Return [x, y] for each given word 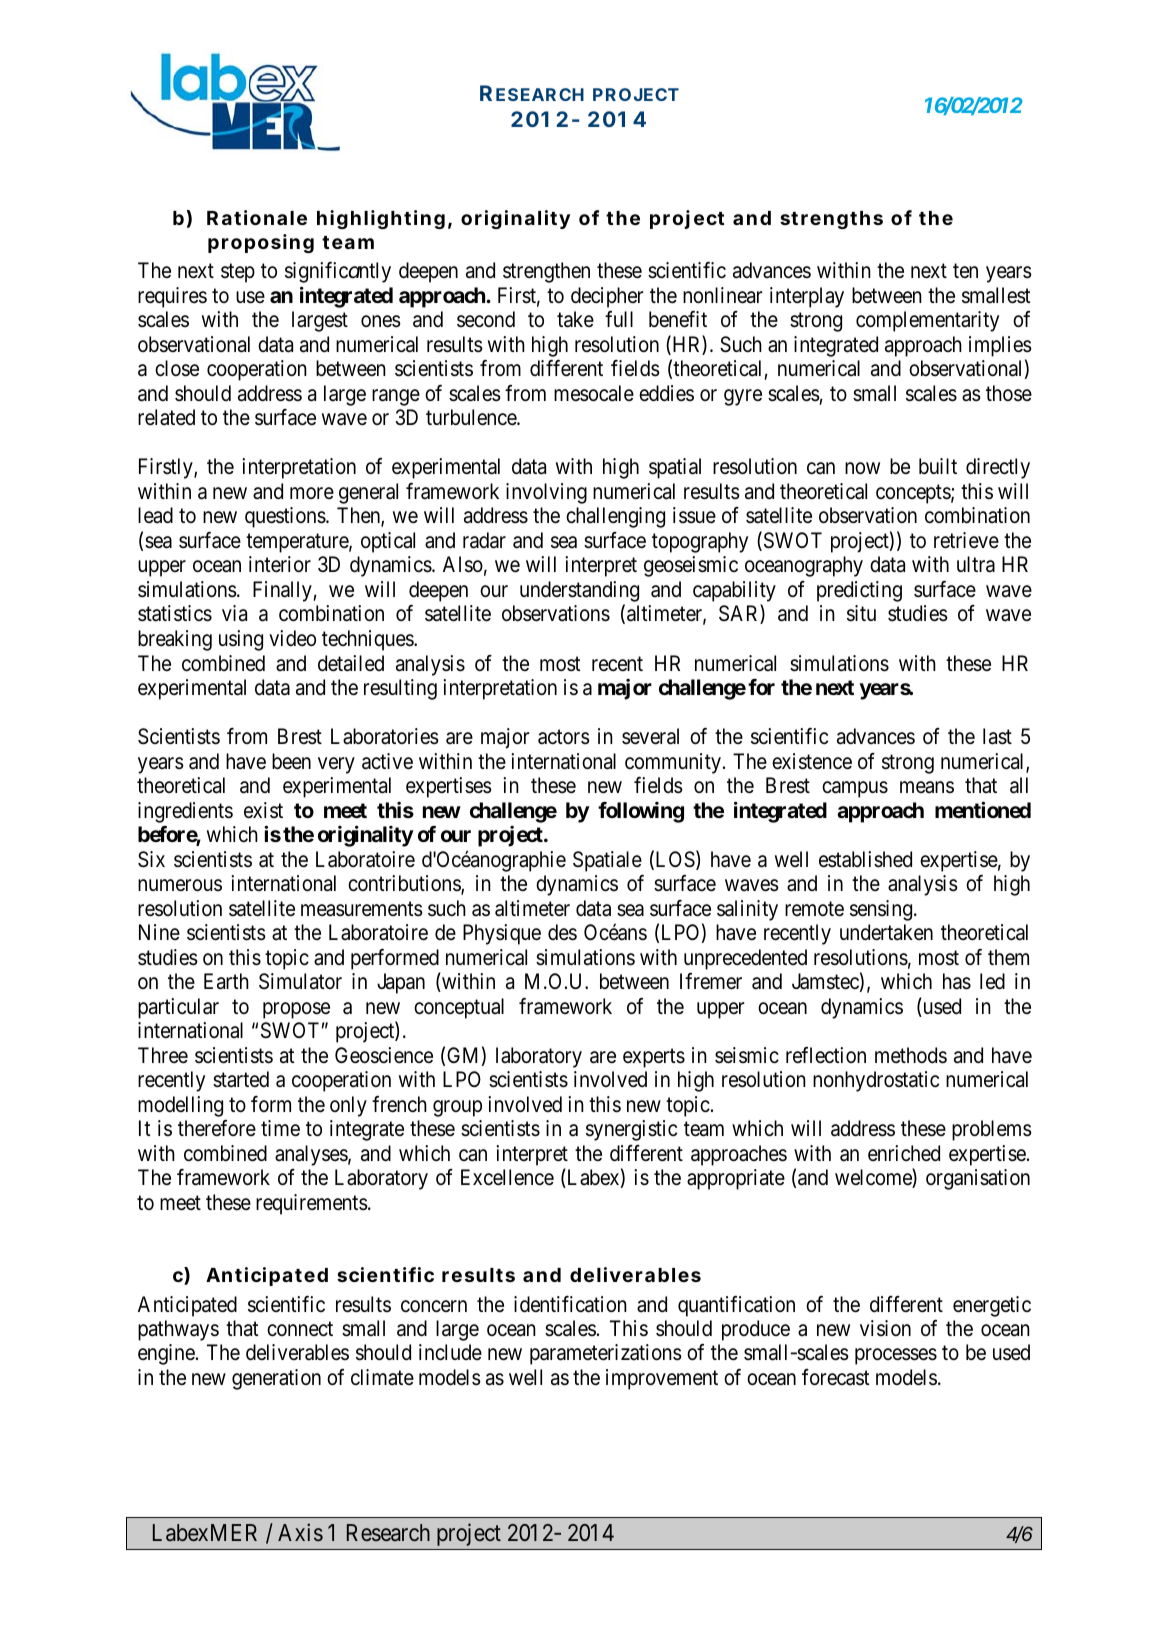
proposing [261, 243]
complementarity [927, 321]
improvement [662, 1379]
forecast [836, 1377]
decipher [607, 297]
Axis [300, 1532]
